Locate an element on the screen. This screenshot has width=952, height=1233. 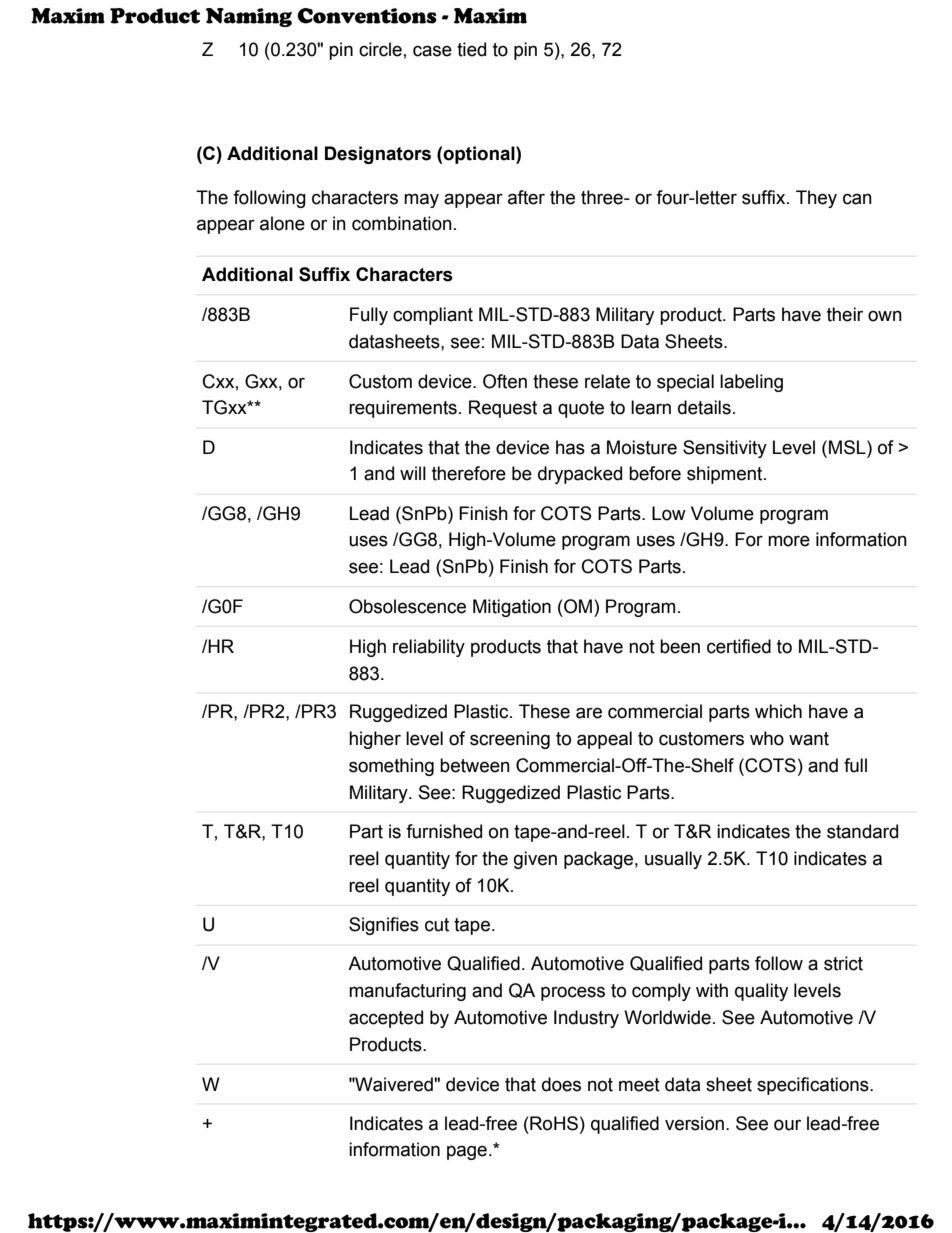
labeling is located at coordinates (751, 383).
